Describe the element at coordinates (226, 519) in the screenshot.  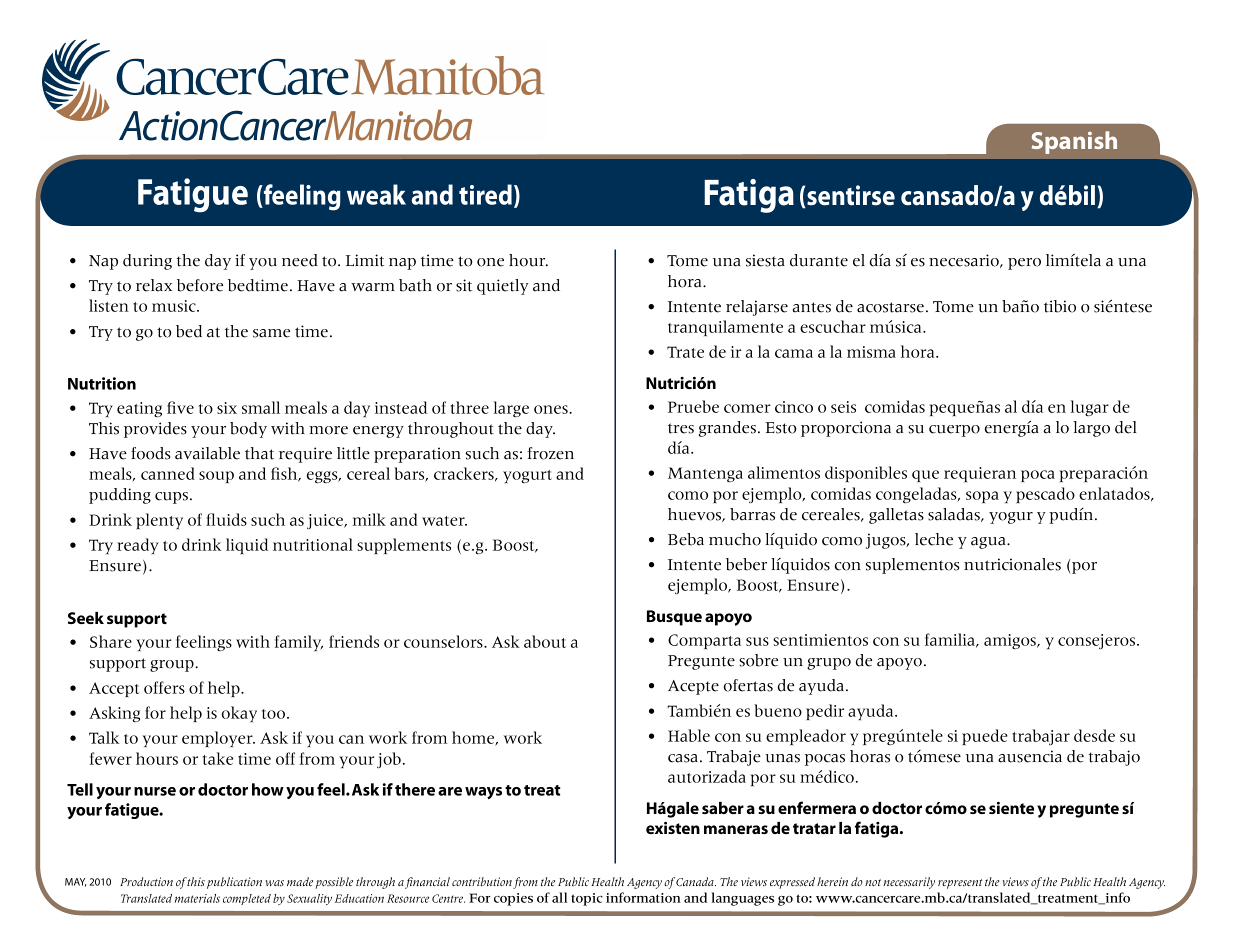
I see `fluids` at that location.
